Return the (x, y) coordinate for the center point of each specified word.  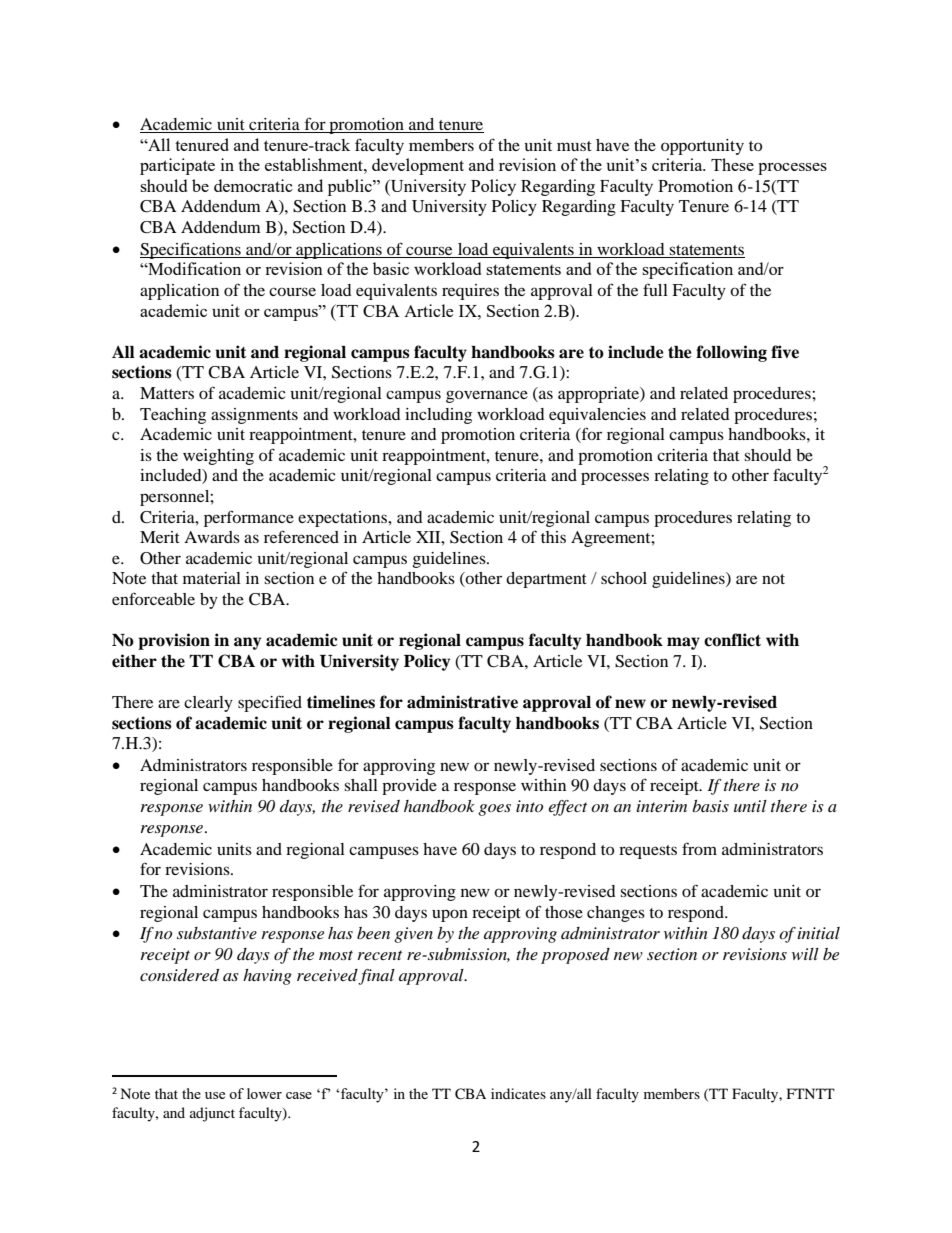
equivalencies (597, 416)
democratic (253, 185)
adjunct (212, 1114)
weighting (218, 457)
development (418, 166)
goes (494, 810)
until (750, 806)
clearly (208, 704)
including (438, 416)
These (732, 164)
